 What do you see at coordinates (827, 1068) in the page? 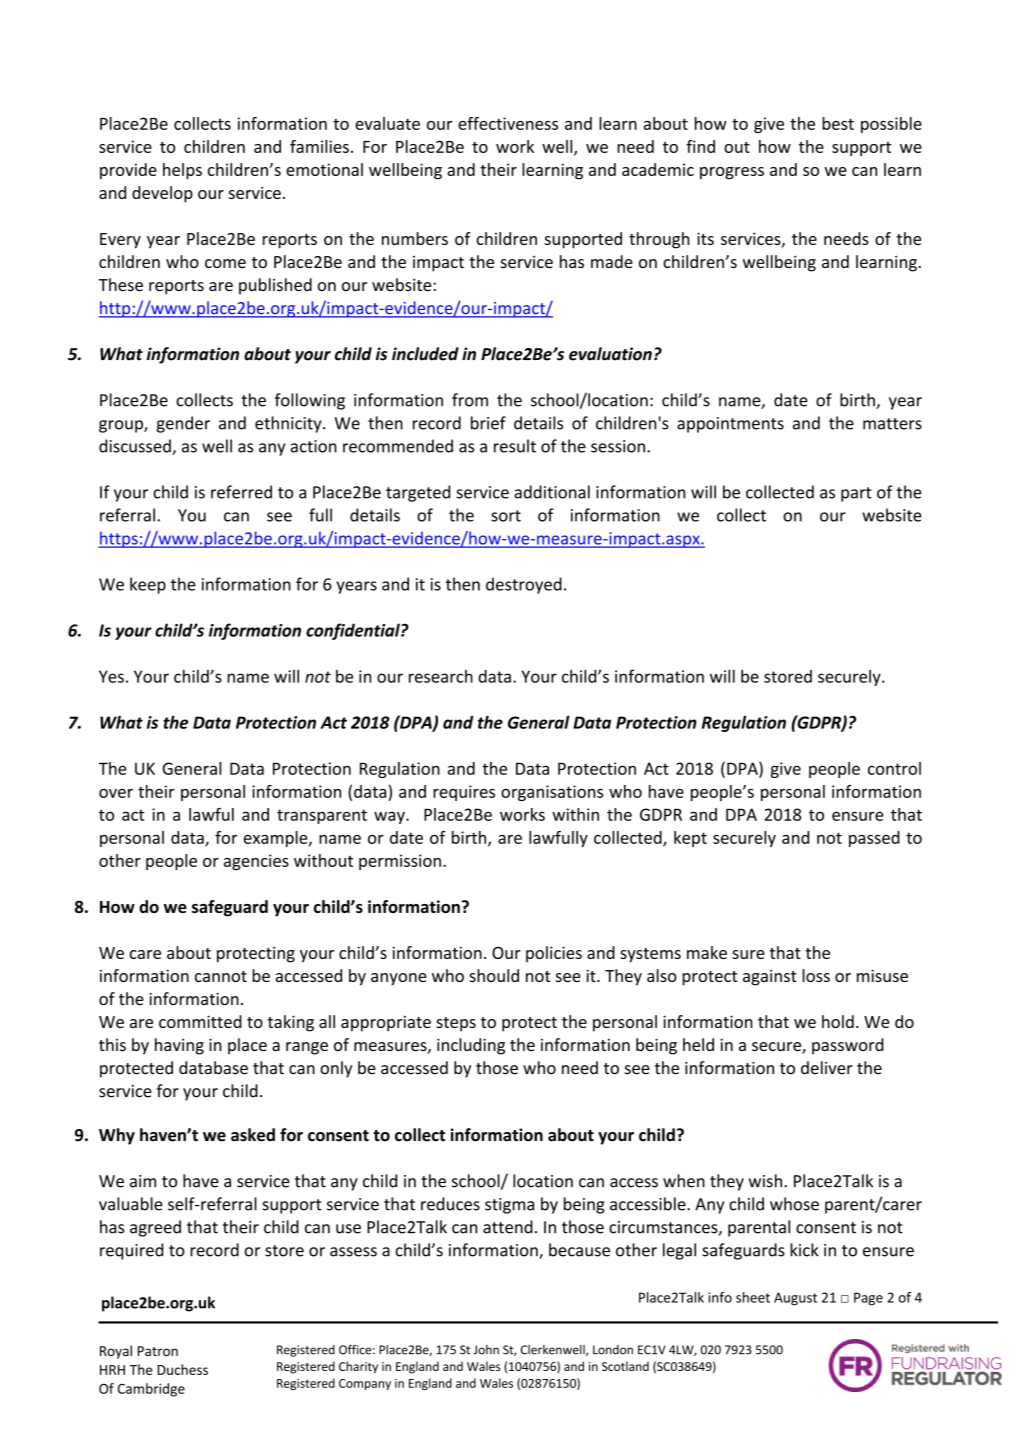
I see `deliver` at bounding box center [827, 1068].
